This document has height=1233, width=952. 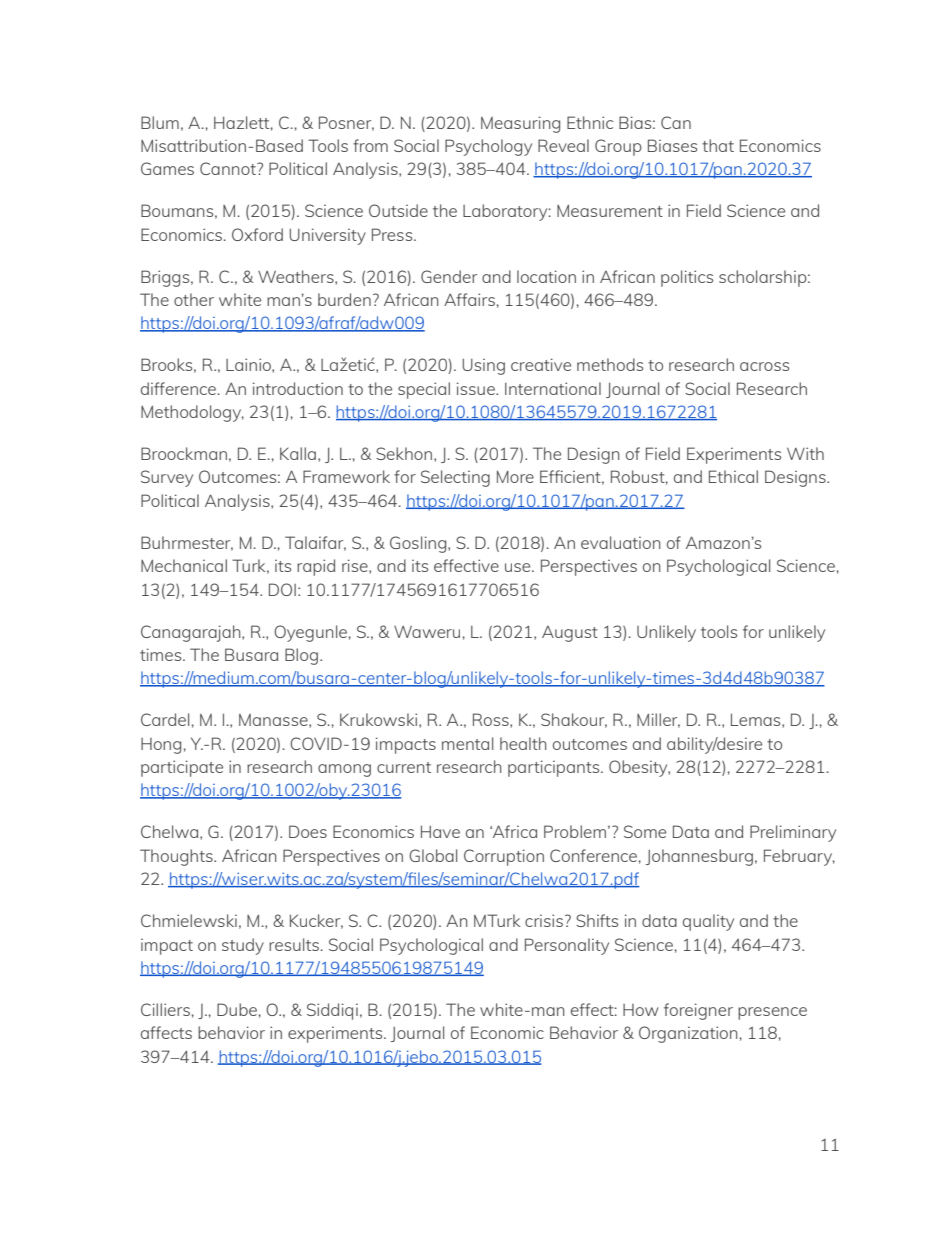 I want to click on Psychology, so click(x=488, y=147).
